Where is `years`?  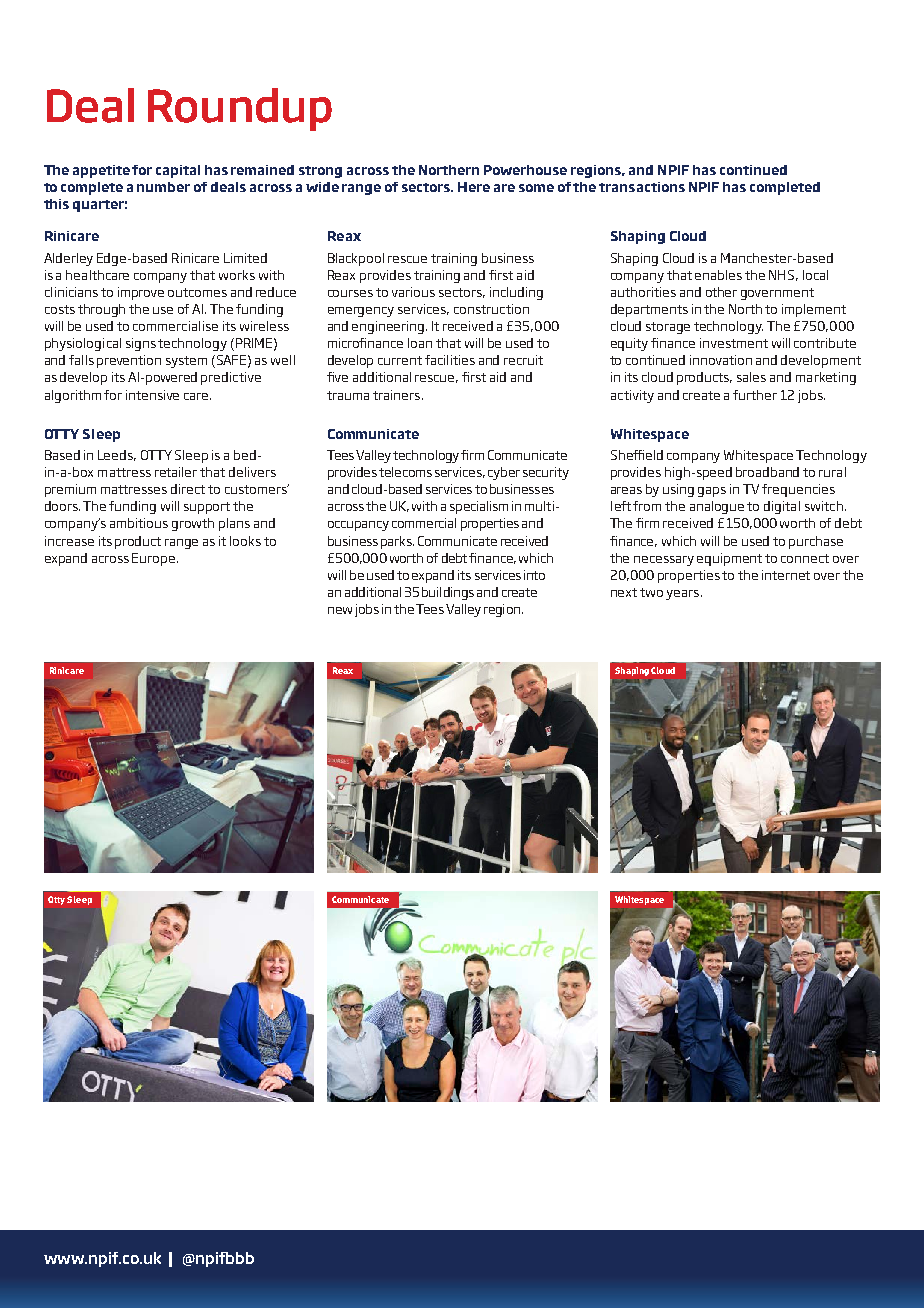 years is located at coordinates (684, 595).
